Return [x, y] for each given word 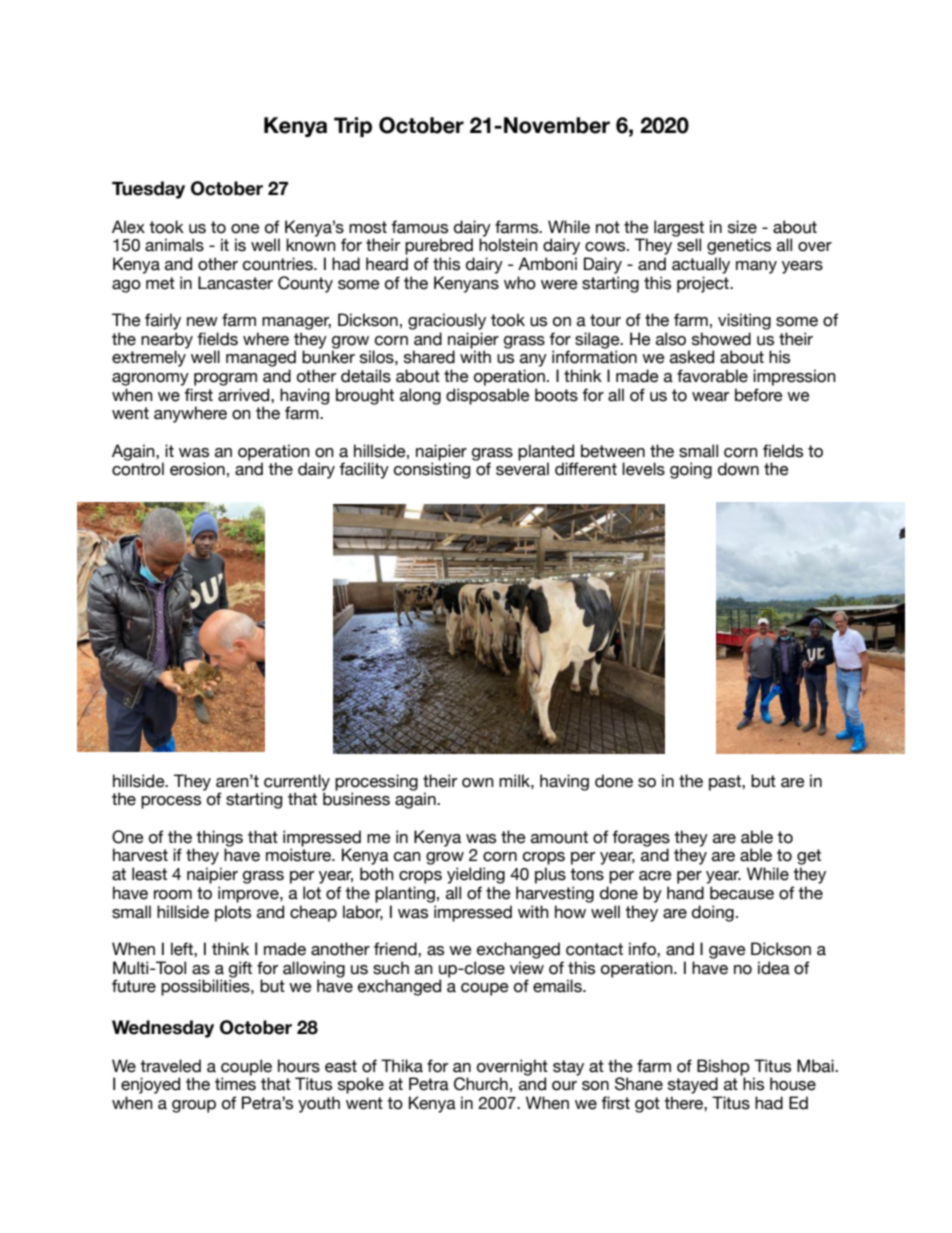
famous [419, 227]
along [420, 396]
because [742, 893]
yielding [476, 875]
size [742, 227]
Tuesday [148, 190]
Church [481, 1084]
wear [710, 397]
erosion [197, 469]
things [219, 839]
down [738, 469]
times [235, 1084]
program [225, 379]
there [684, 1103]
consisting [432, 470]
